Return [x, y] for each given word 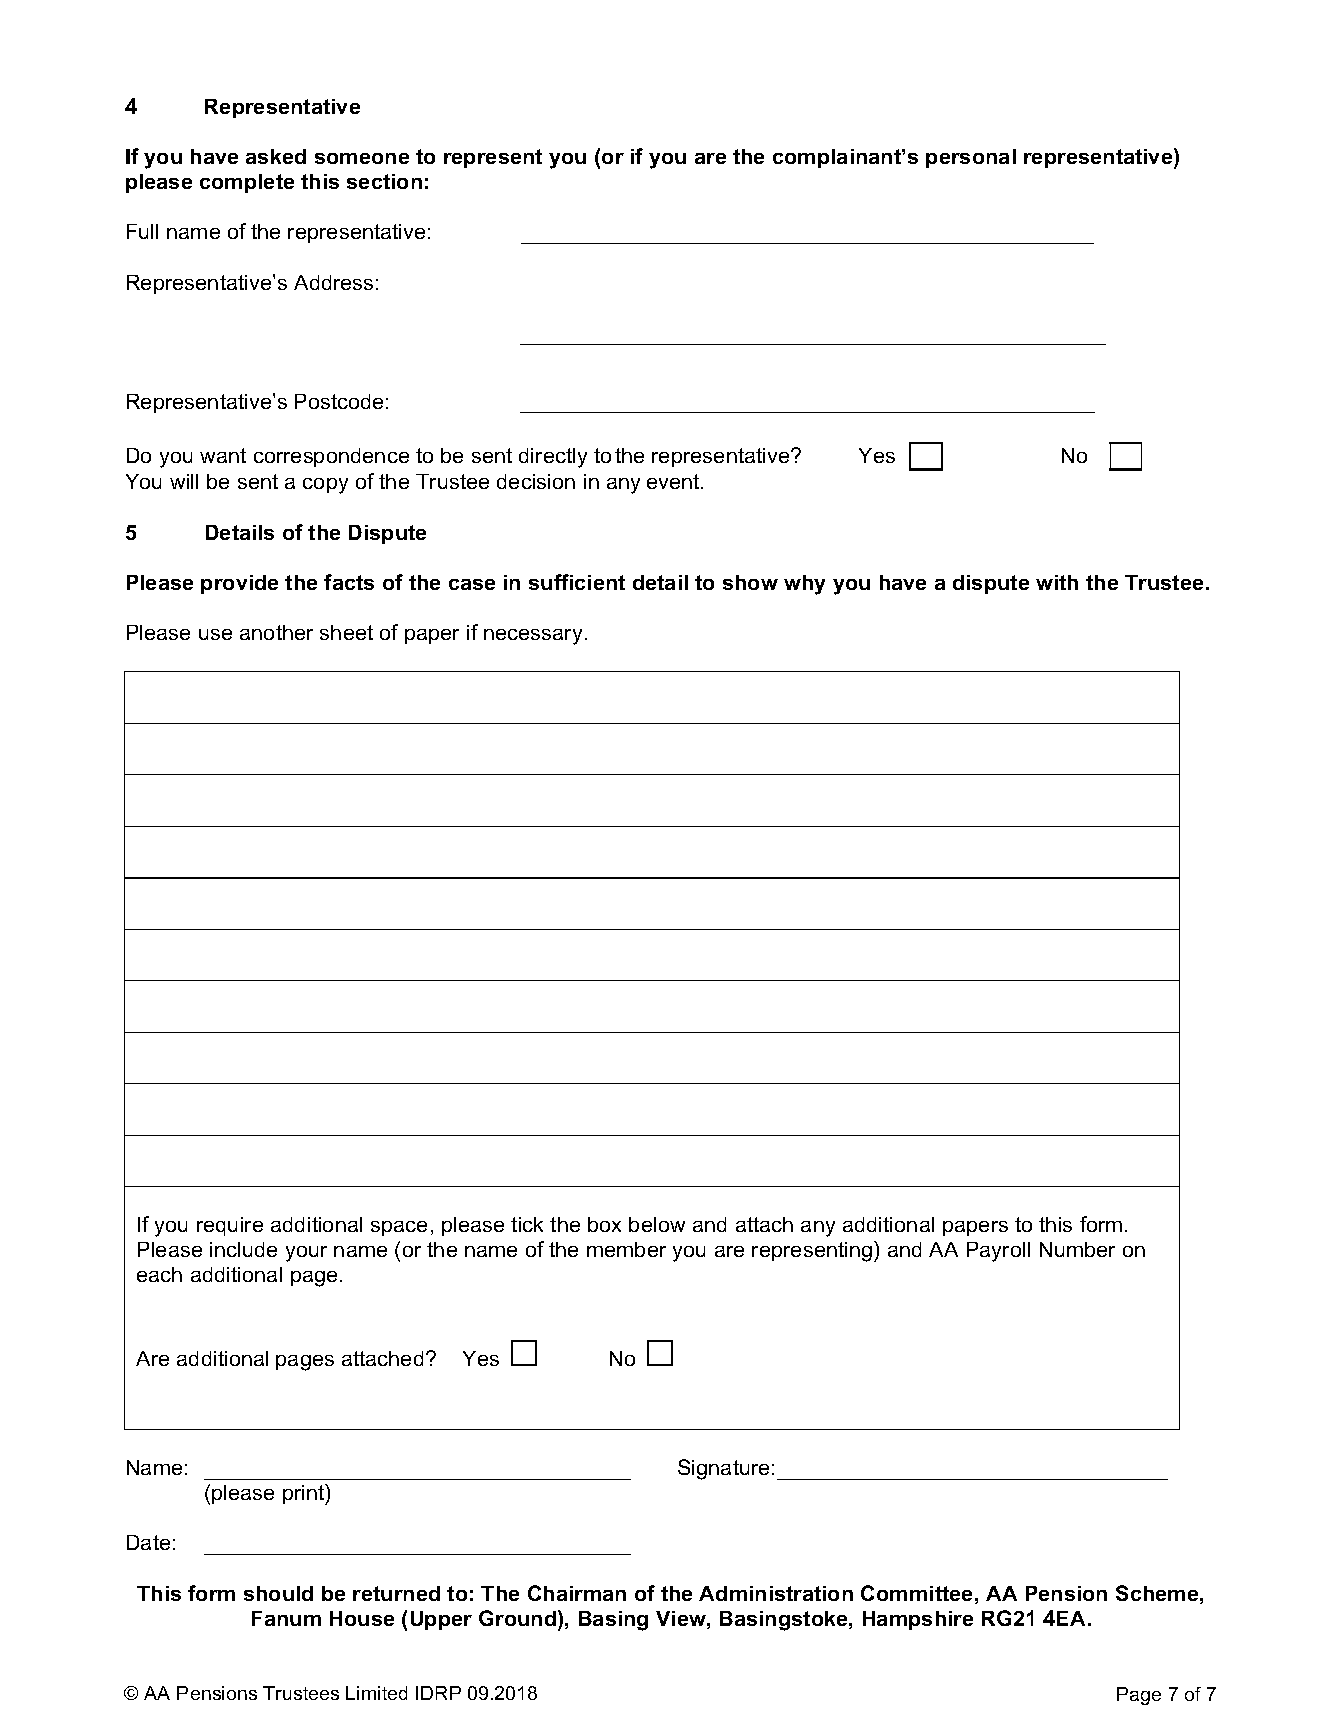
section [384, 181]
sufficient [577, 582]
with [1057, 582]
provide [239, 584]
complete [247, 183]
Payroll [998, 1252]
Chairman [577, 1593]
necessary [533, 637]
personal [971, 158]
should [278, 1593]
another [276, 632]
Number [1077, 1249]
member [626, 1249]
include [243, 1249]
